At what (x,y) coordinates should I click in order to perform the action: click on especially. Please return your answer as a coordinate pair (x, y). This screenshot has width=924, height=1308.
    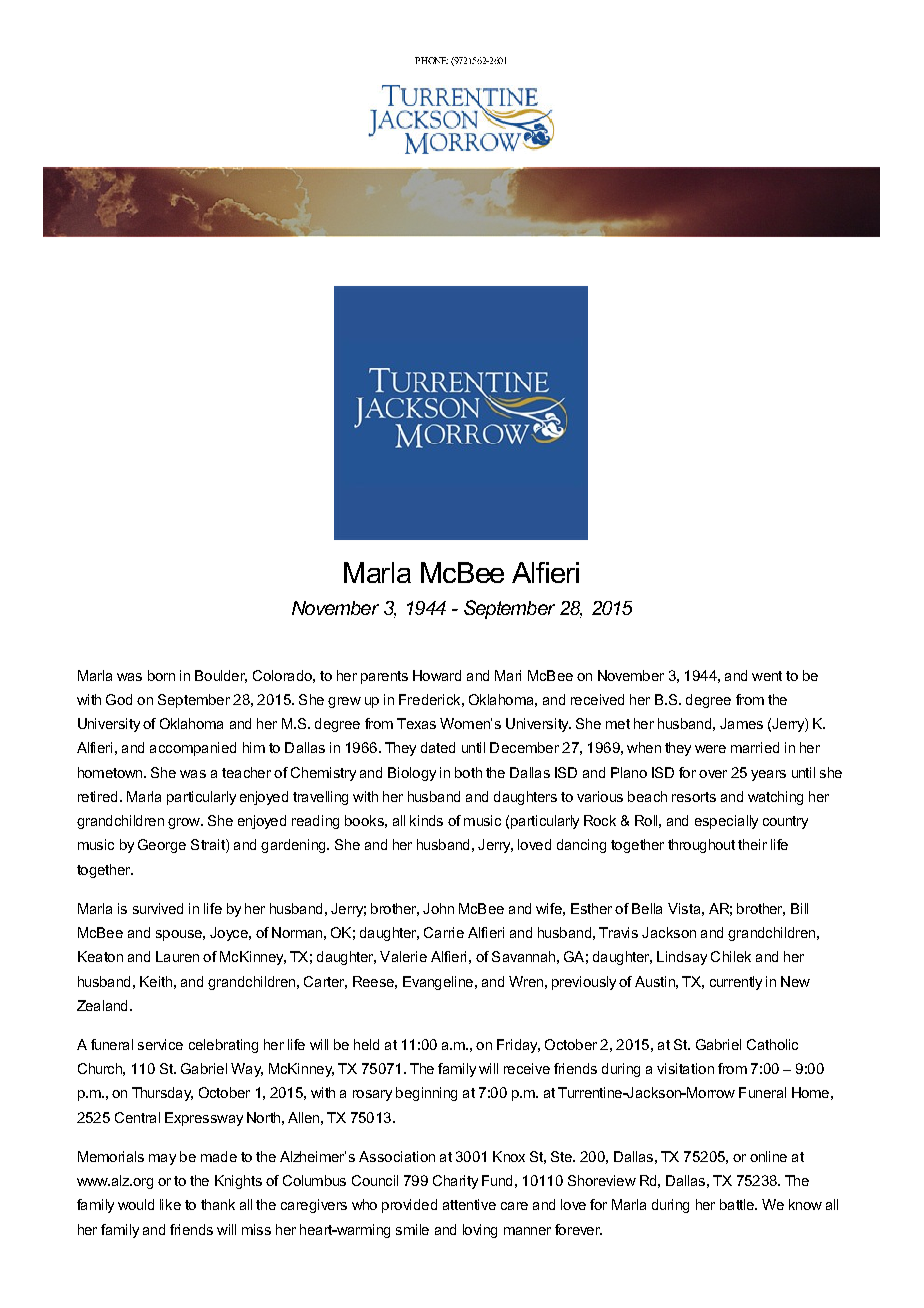
    Looking at the image, I should click on (726, 822).
